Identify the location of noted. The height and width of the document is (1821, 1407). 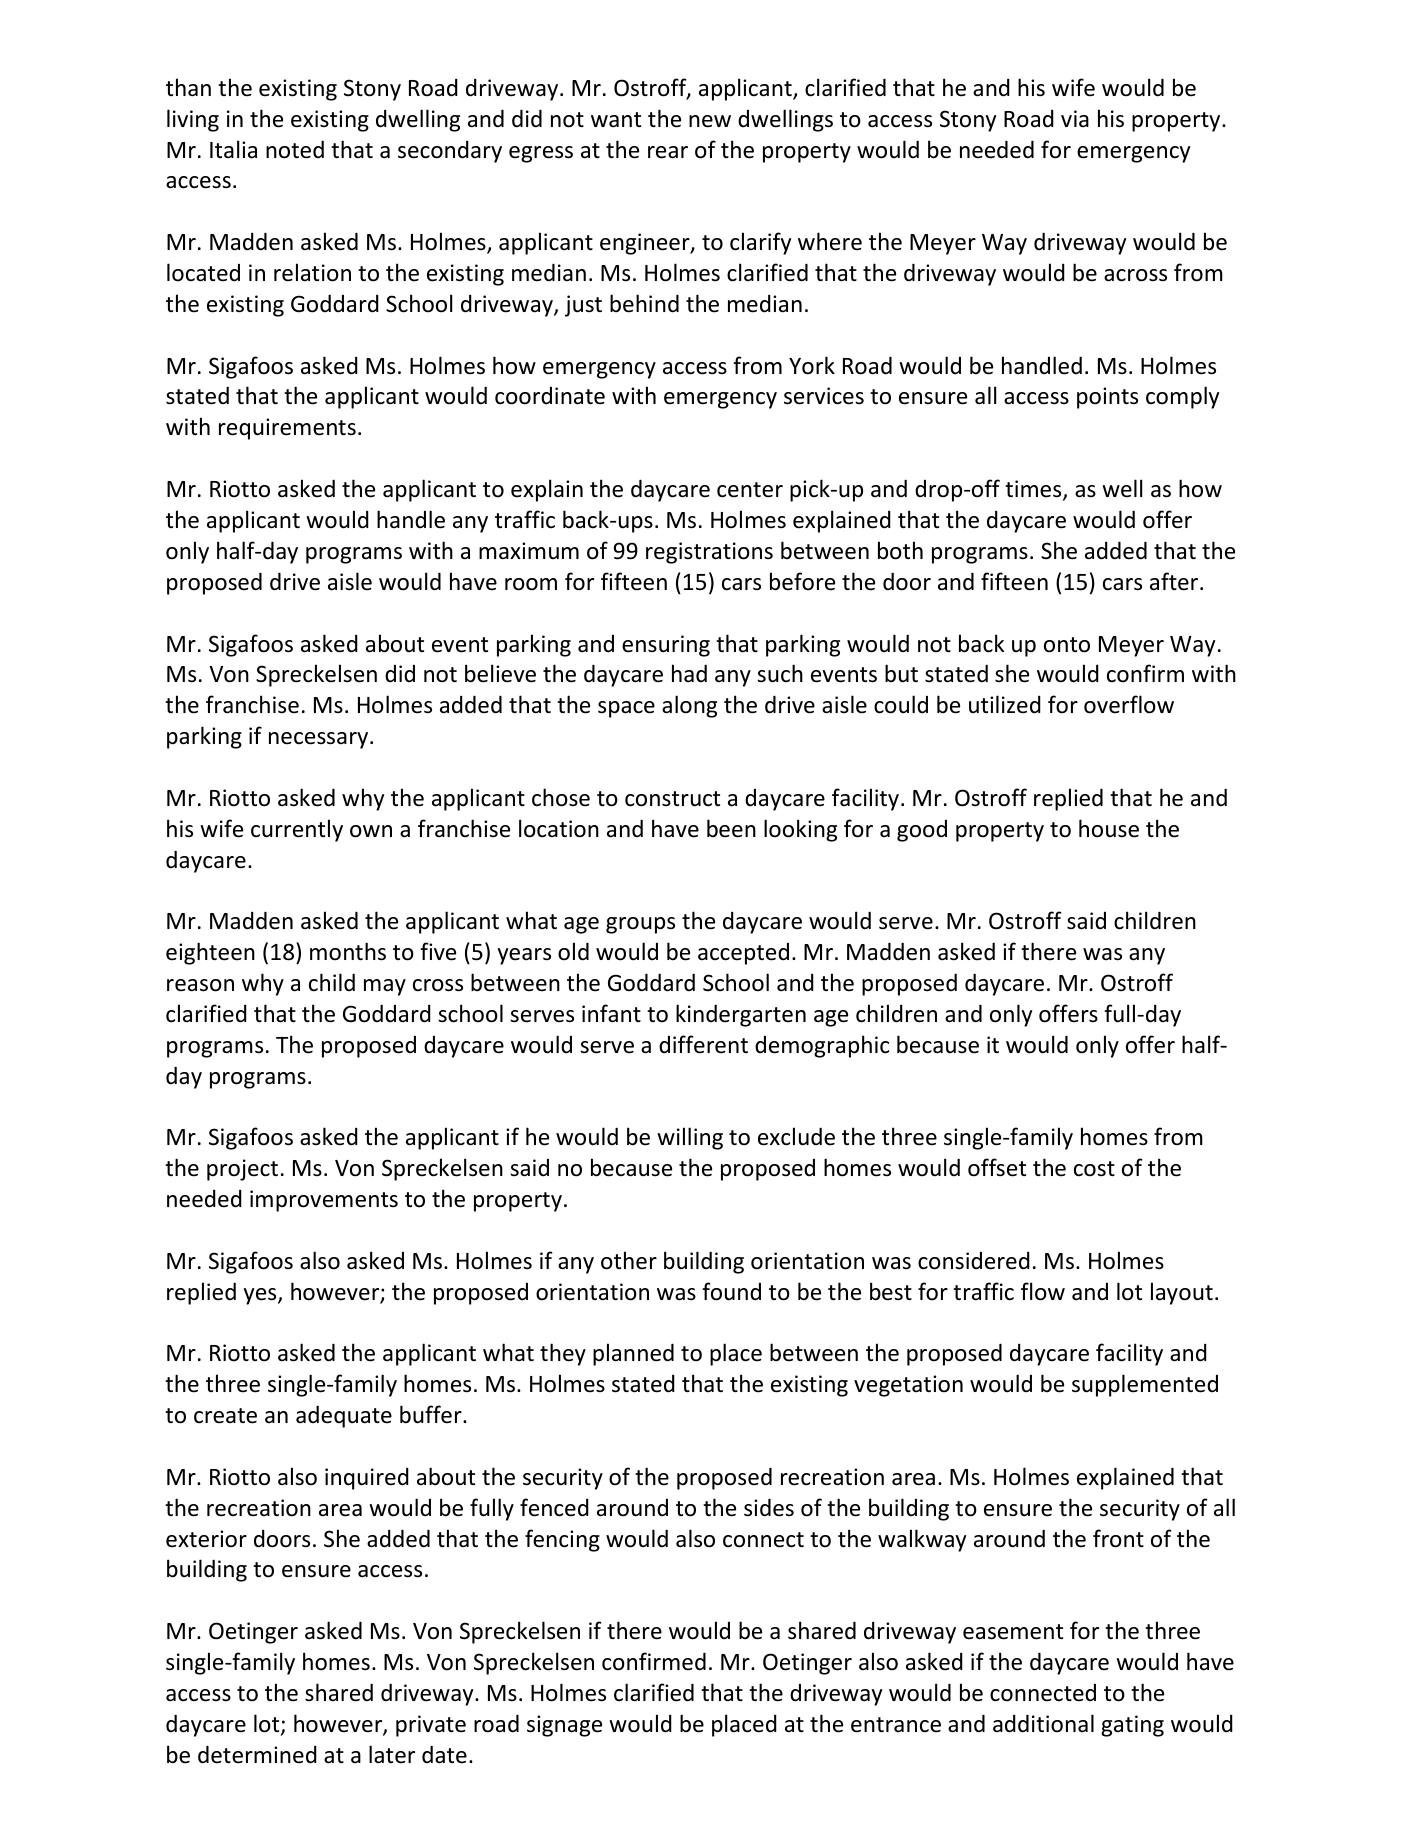
(295, 149).
